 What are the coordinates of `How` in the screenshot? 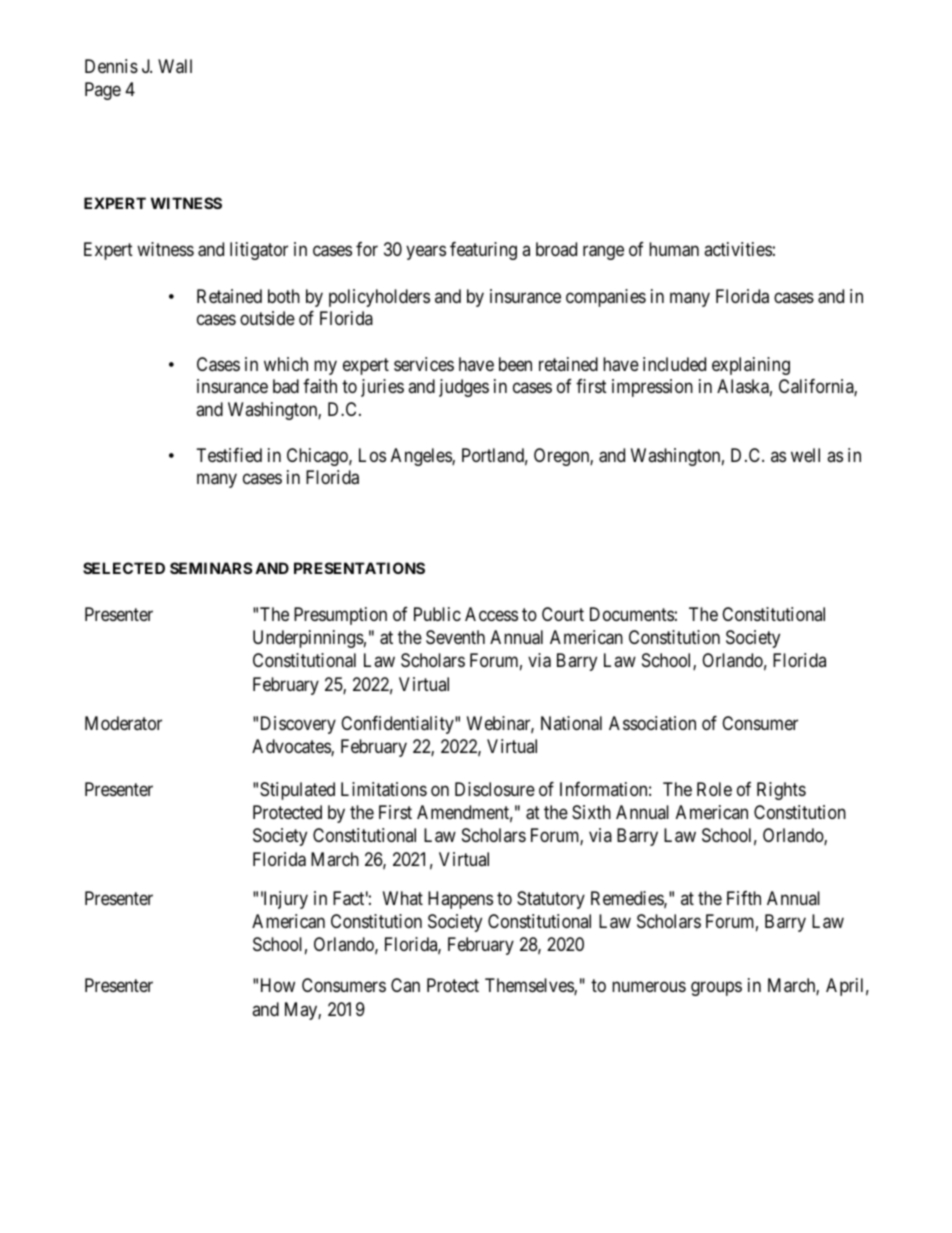 It's located at (278, 985).
